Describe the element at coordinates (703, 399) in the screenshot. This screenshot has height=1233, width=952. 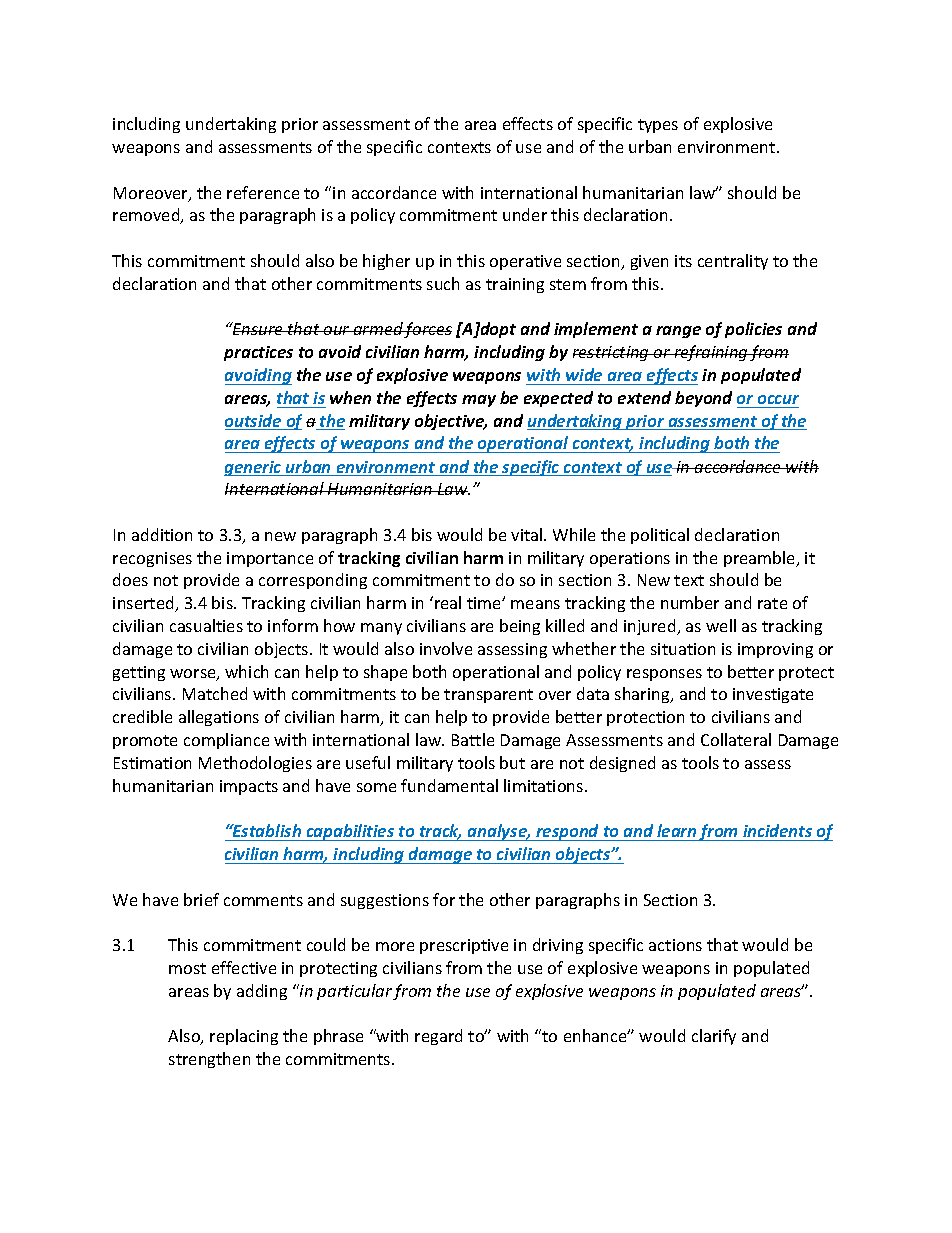
I see `beyond` at that location.
